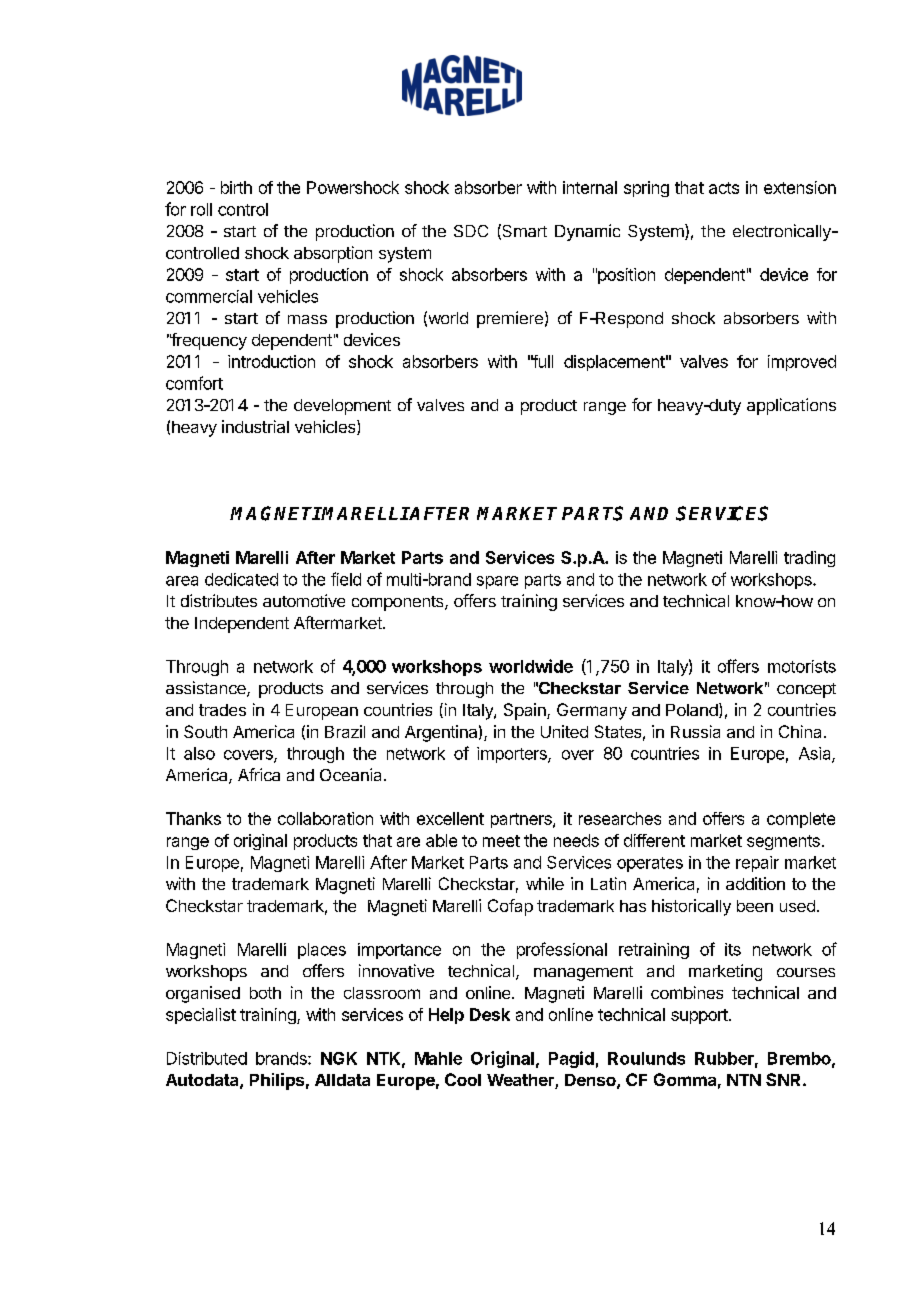 This screenshot has height=1309, width=924. I want to click on Distributed, so click(207, 1058).
